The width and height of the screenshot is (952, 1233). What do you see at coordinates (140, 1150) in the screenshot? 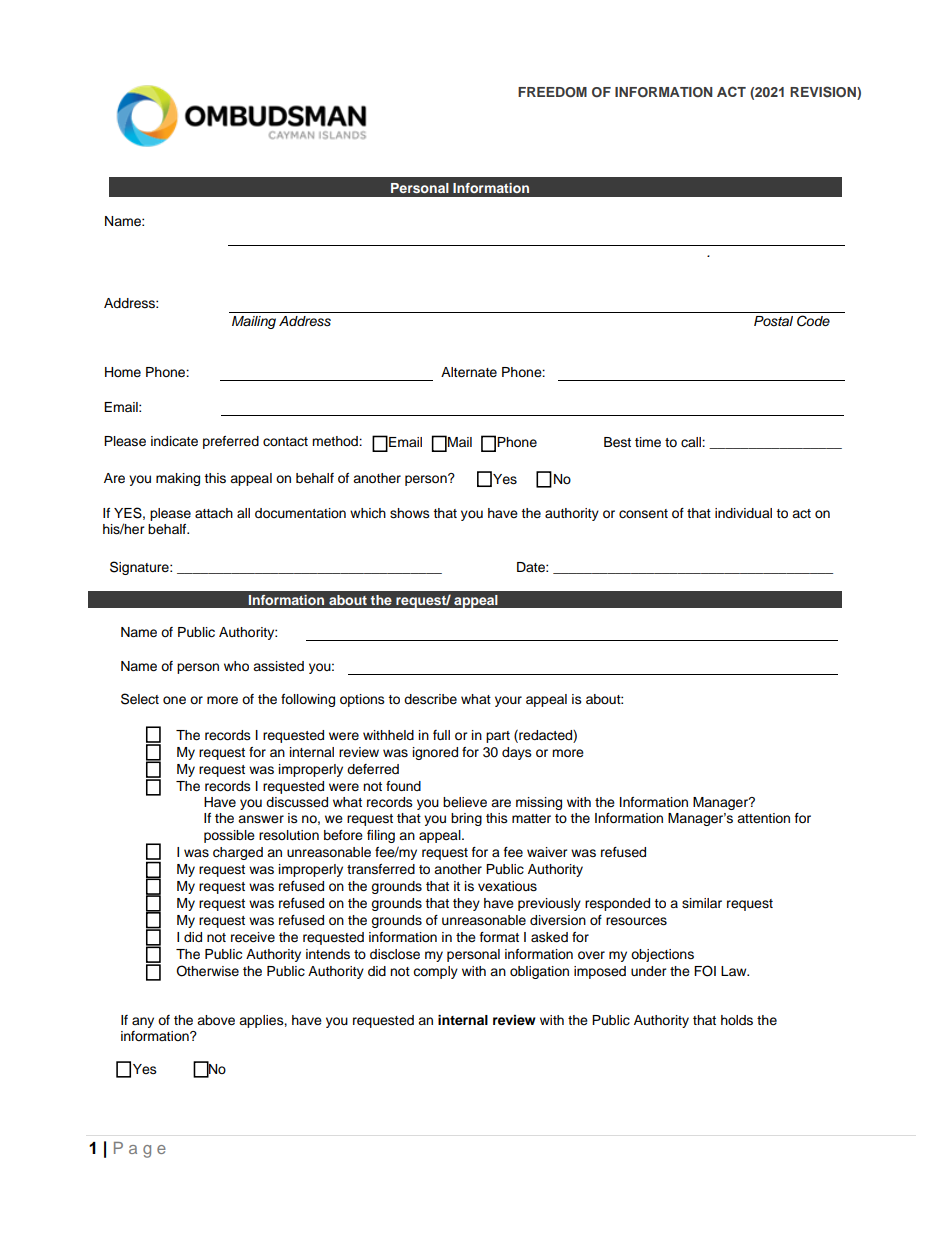
I see `Page` at bounding box center [140, 1150].
